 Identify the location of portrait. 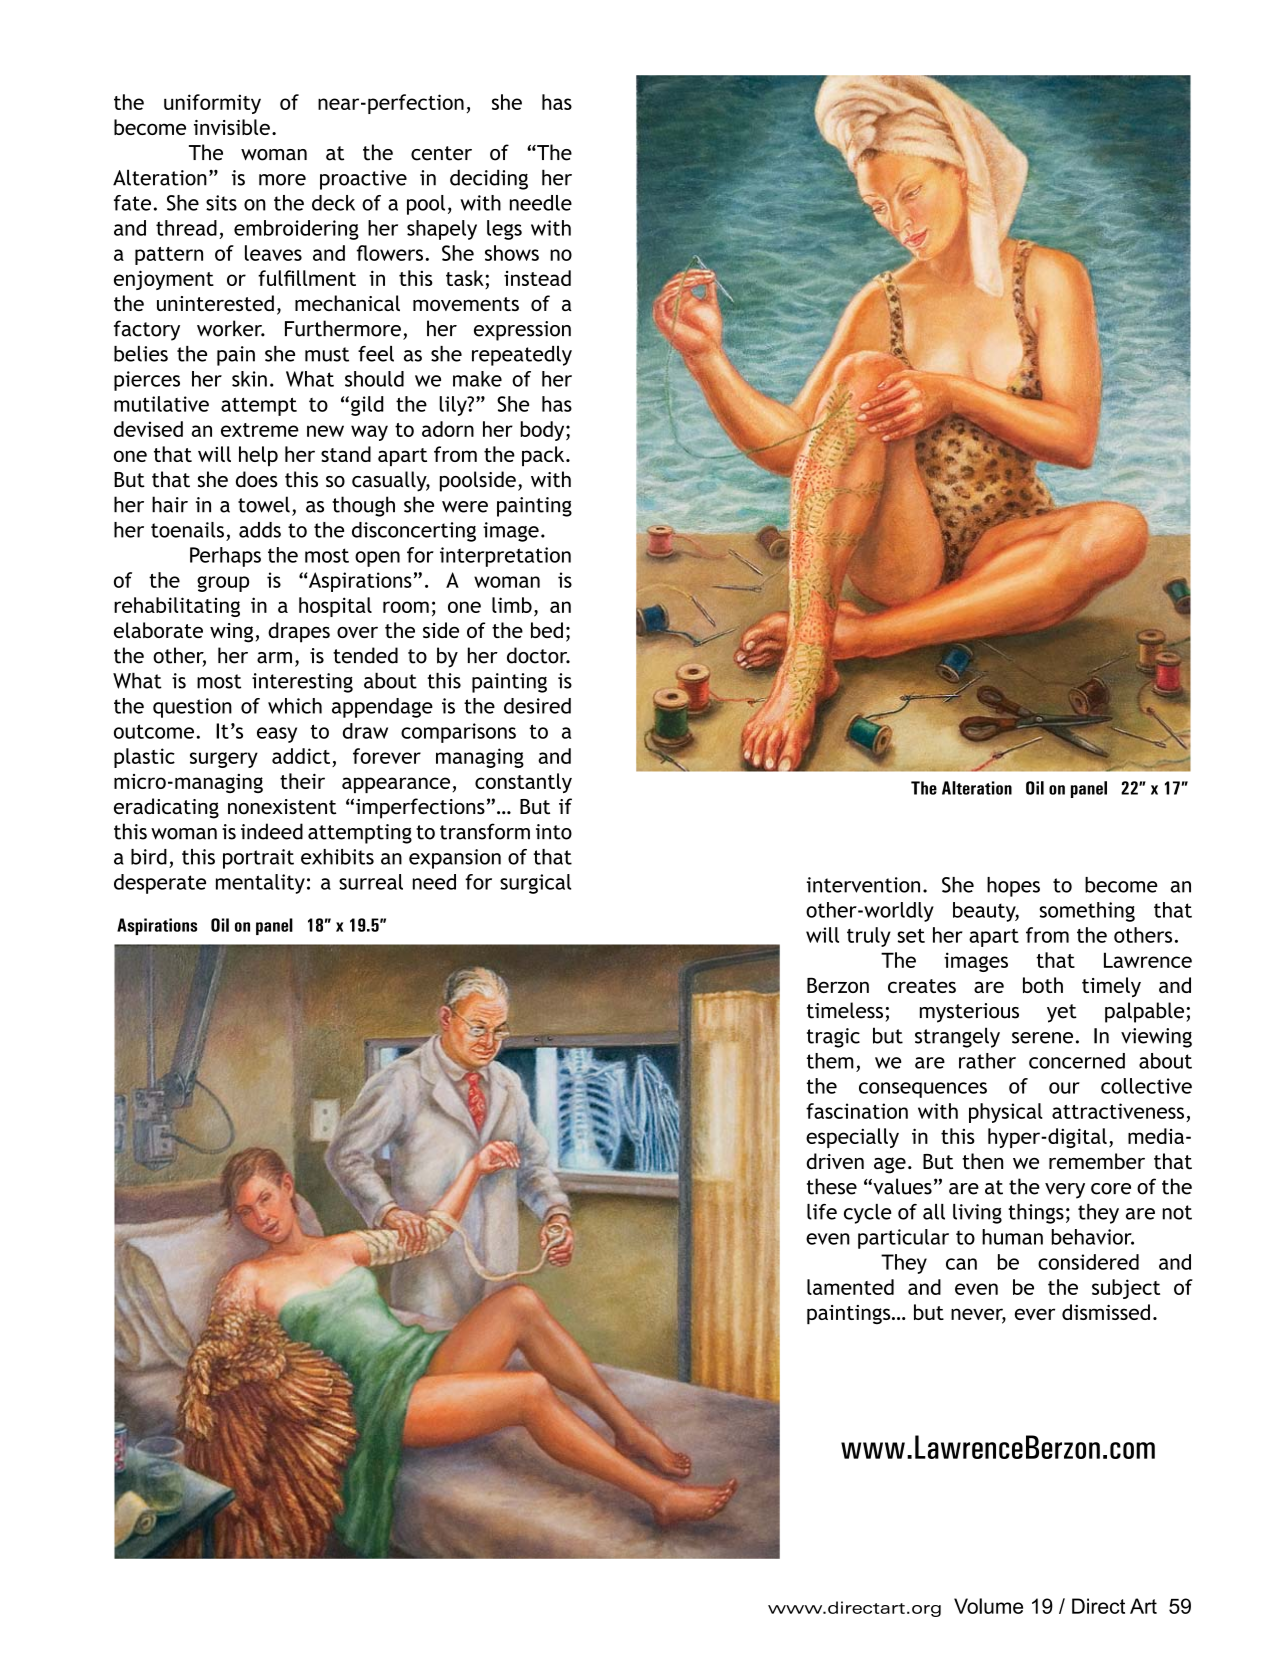
(258, 859).
